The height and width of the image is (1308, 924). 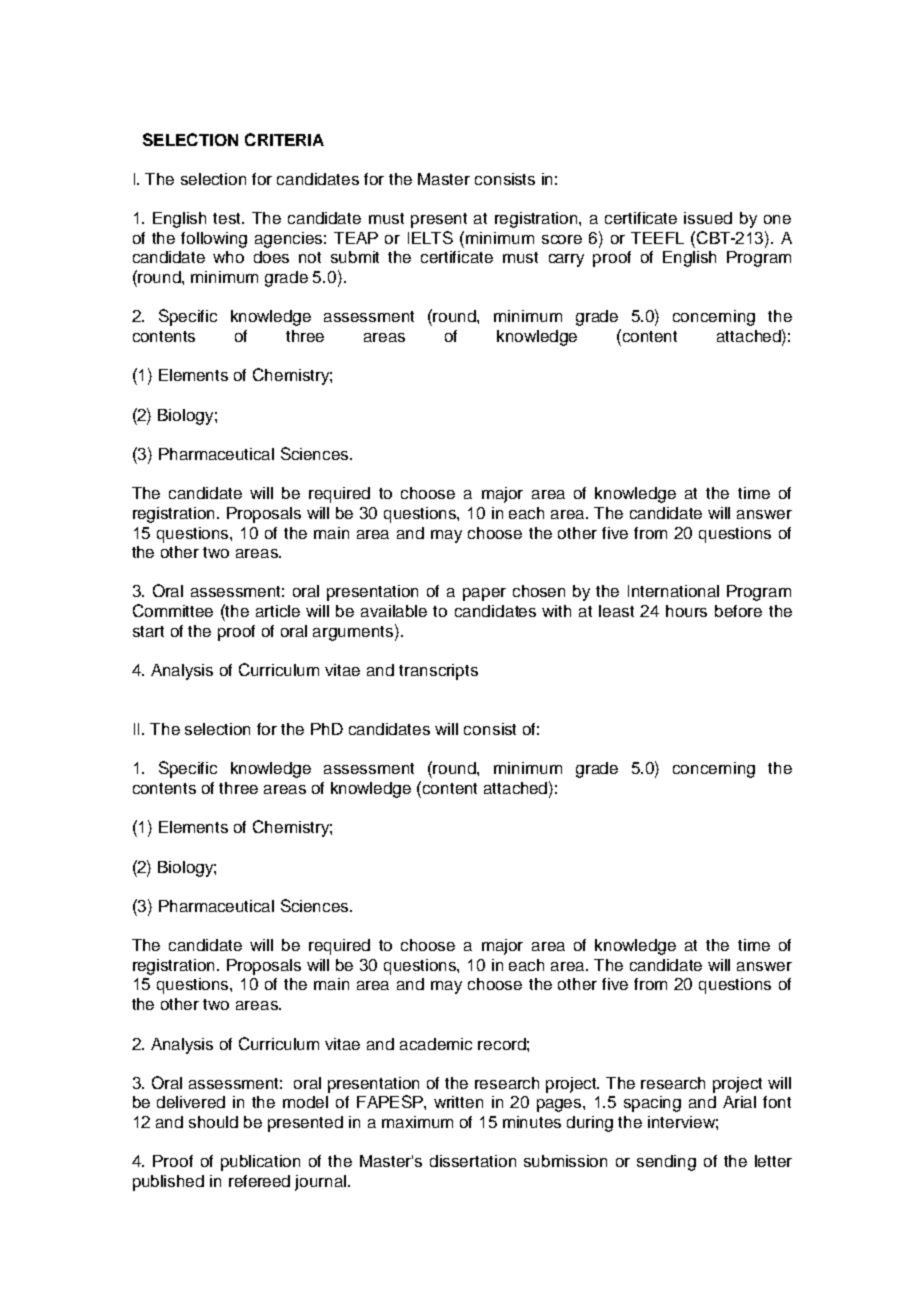 What do you see at coordinates (430, 237) in the image?
I see `IELTS` at bounding box center [430, 237].
